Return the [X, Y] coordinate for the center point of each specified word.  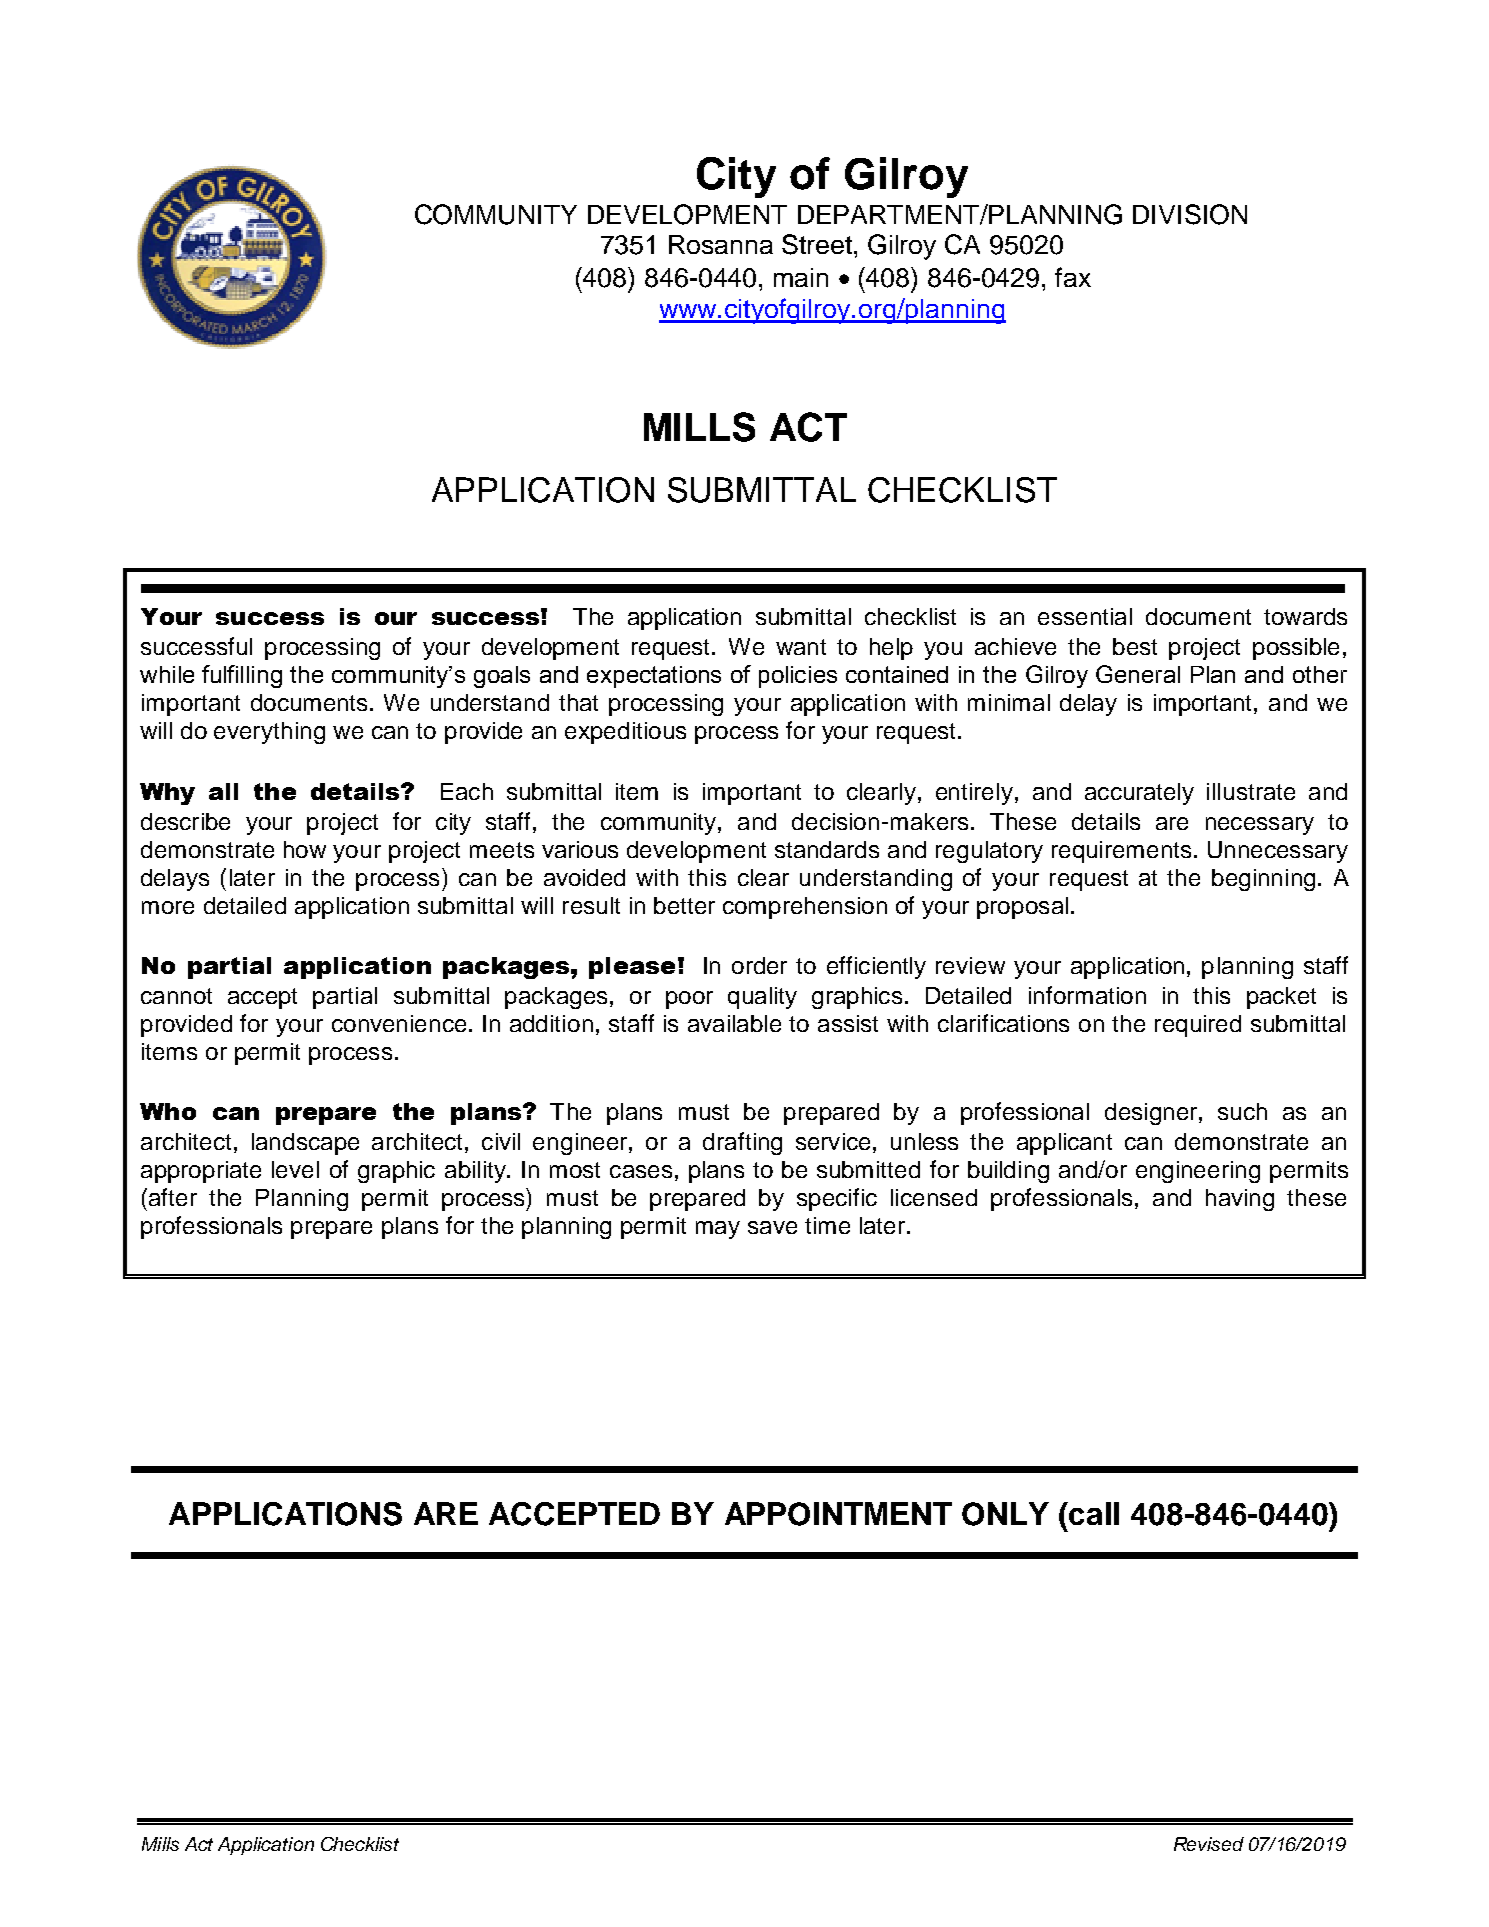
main [801, 277]
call [1094, 1513]
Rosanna [721, 244]
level [295, 1169]
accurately [1139, 794]
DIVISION [1190, 214]
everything [269, 733]
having [1240, 1200]
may [718, 1230]
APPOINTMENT [838, 1514]
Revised [1209, 1844]
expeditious [625, 733]
